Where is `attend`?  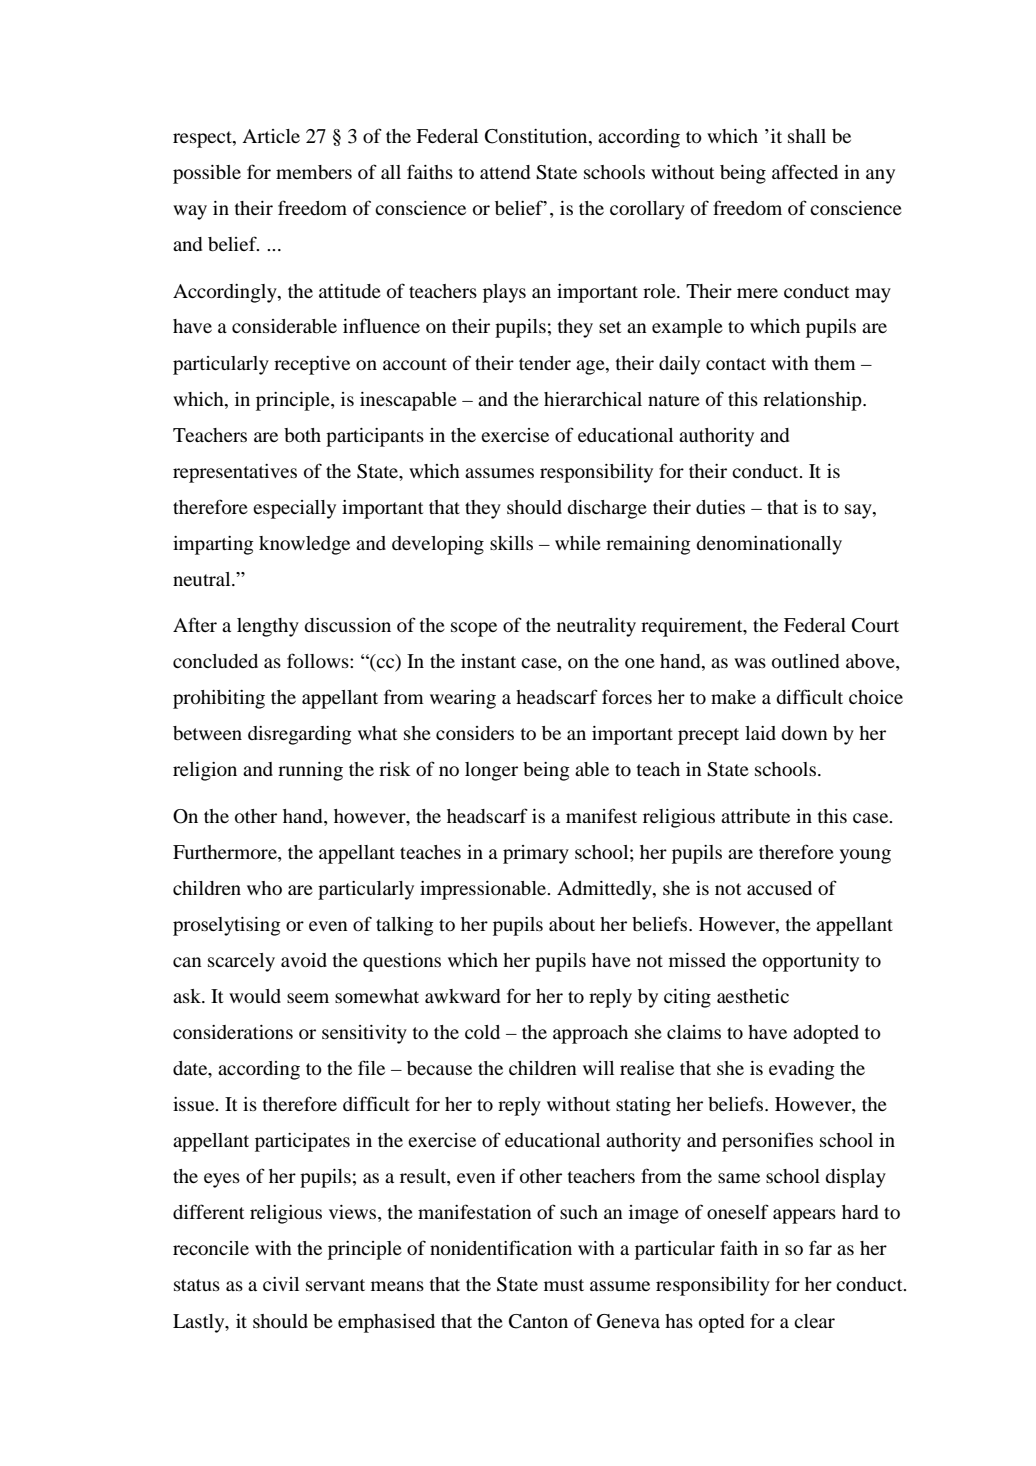
attend is located at coordinates (505, 172).
